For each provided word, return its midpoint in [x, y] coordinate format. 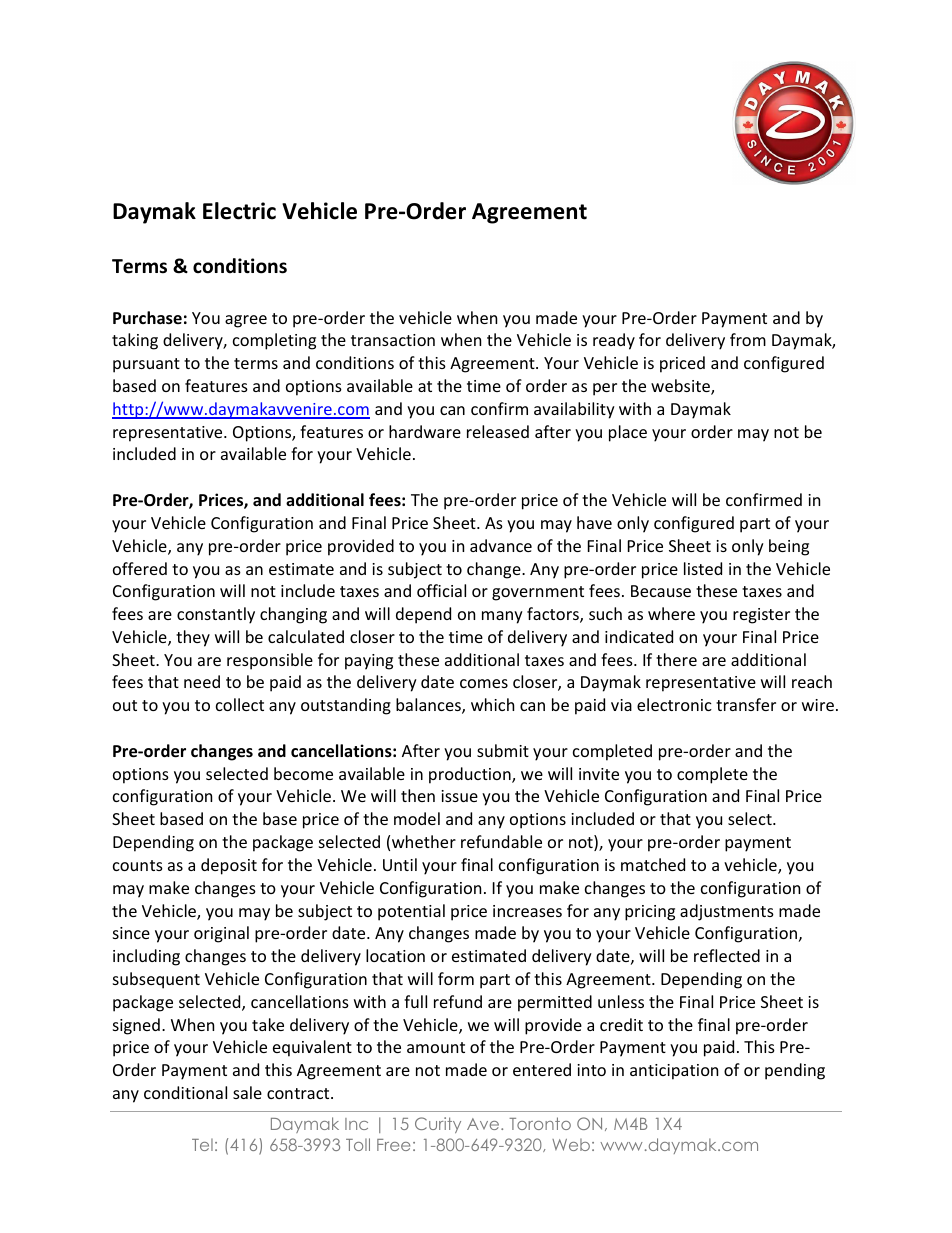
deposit [229, 866]
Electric [239, 211]
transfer [746, 704]
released [498, 431]
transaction [393, 340]
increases [527, 911]
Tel [202, 1145]
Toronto [540, 1123]
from [748, 339]
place [628, 433]
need [202, 681]
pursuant [146, 365]
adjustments [727, 912]
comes [484, 683]
